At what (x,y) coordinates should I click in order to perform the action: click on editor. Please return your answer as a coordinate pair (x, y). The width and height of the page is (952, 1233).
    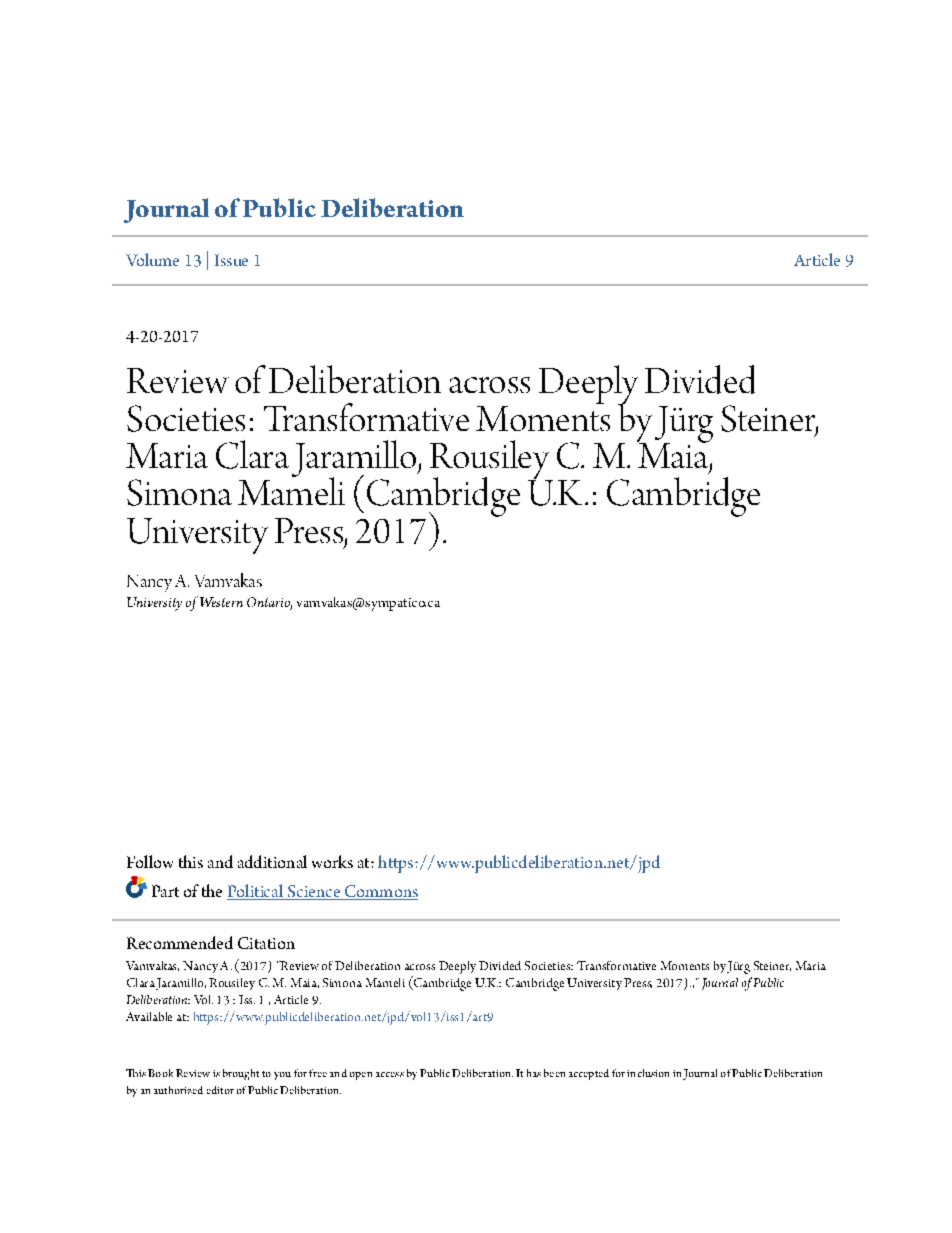
    Looking at the image, I should click on (220, 1090).
